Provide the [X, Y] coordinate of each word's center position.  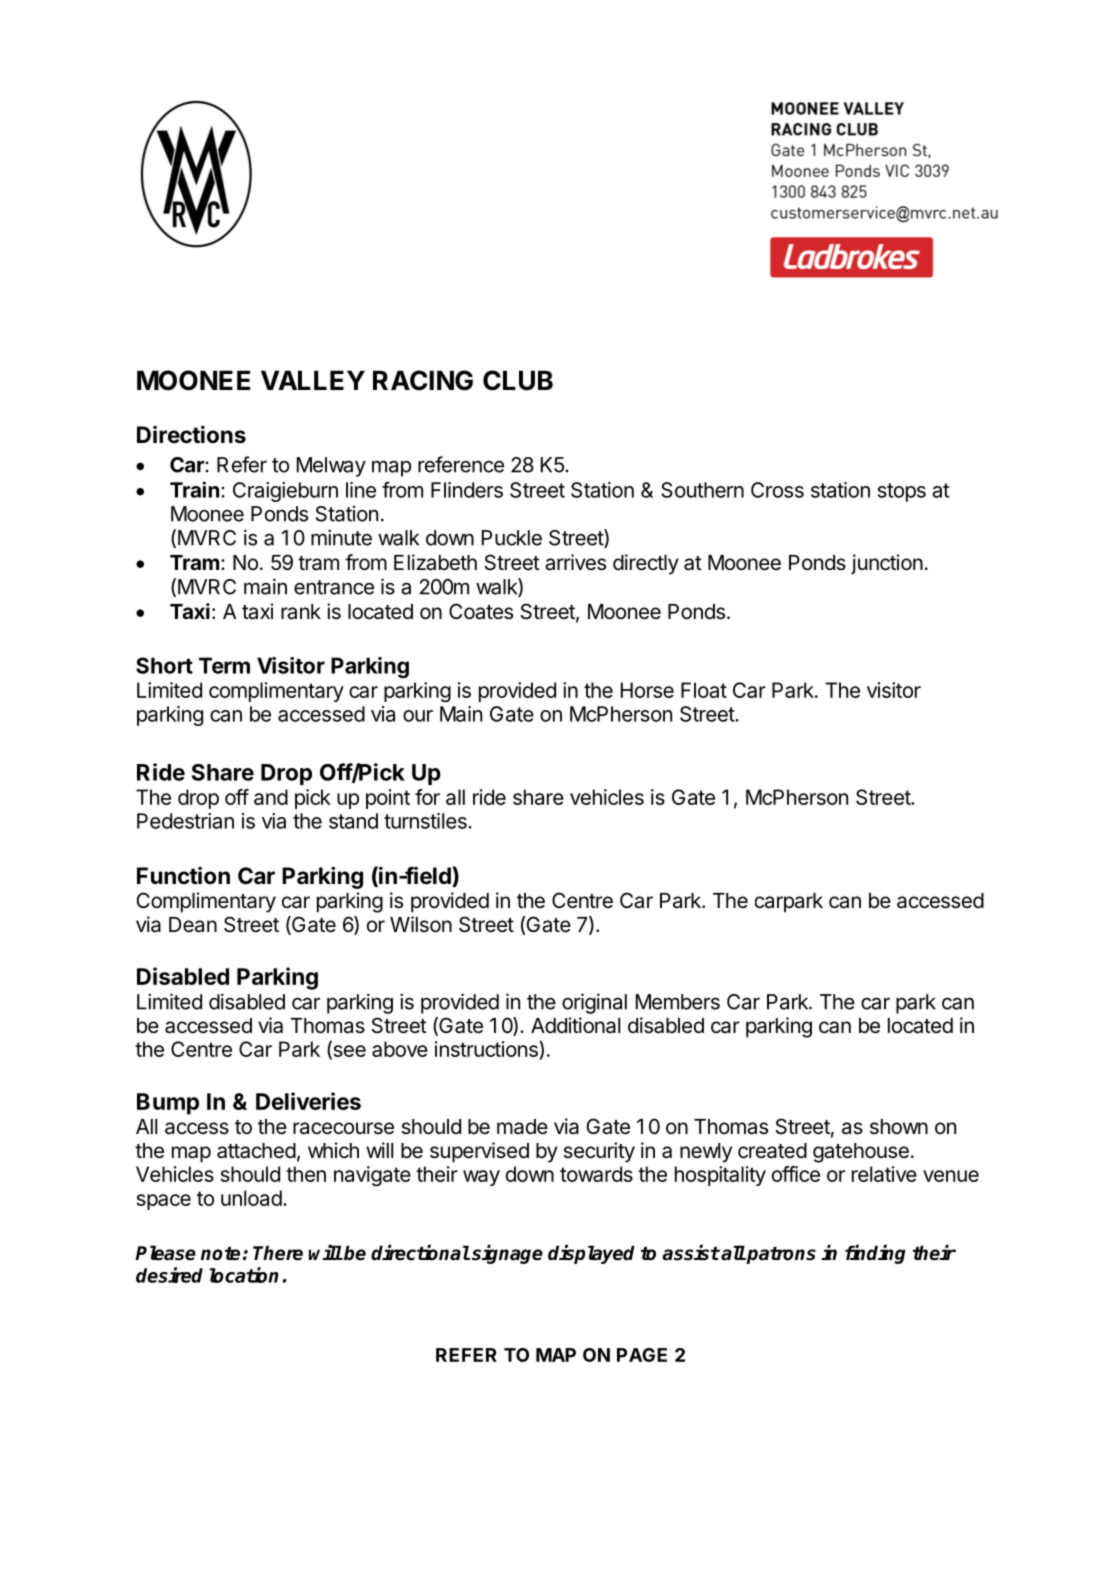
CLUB [518, 380]
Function [183, 875]
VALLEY [313, 380]
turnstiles [426, 821]
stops [902, 492]
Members [678, 1002]
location [244, 1275]
